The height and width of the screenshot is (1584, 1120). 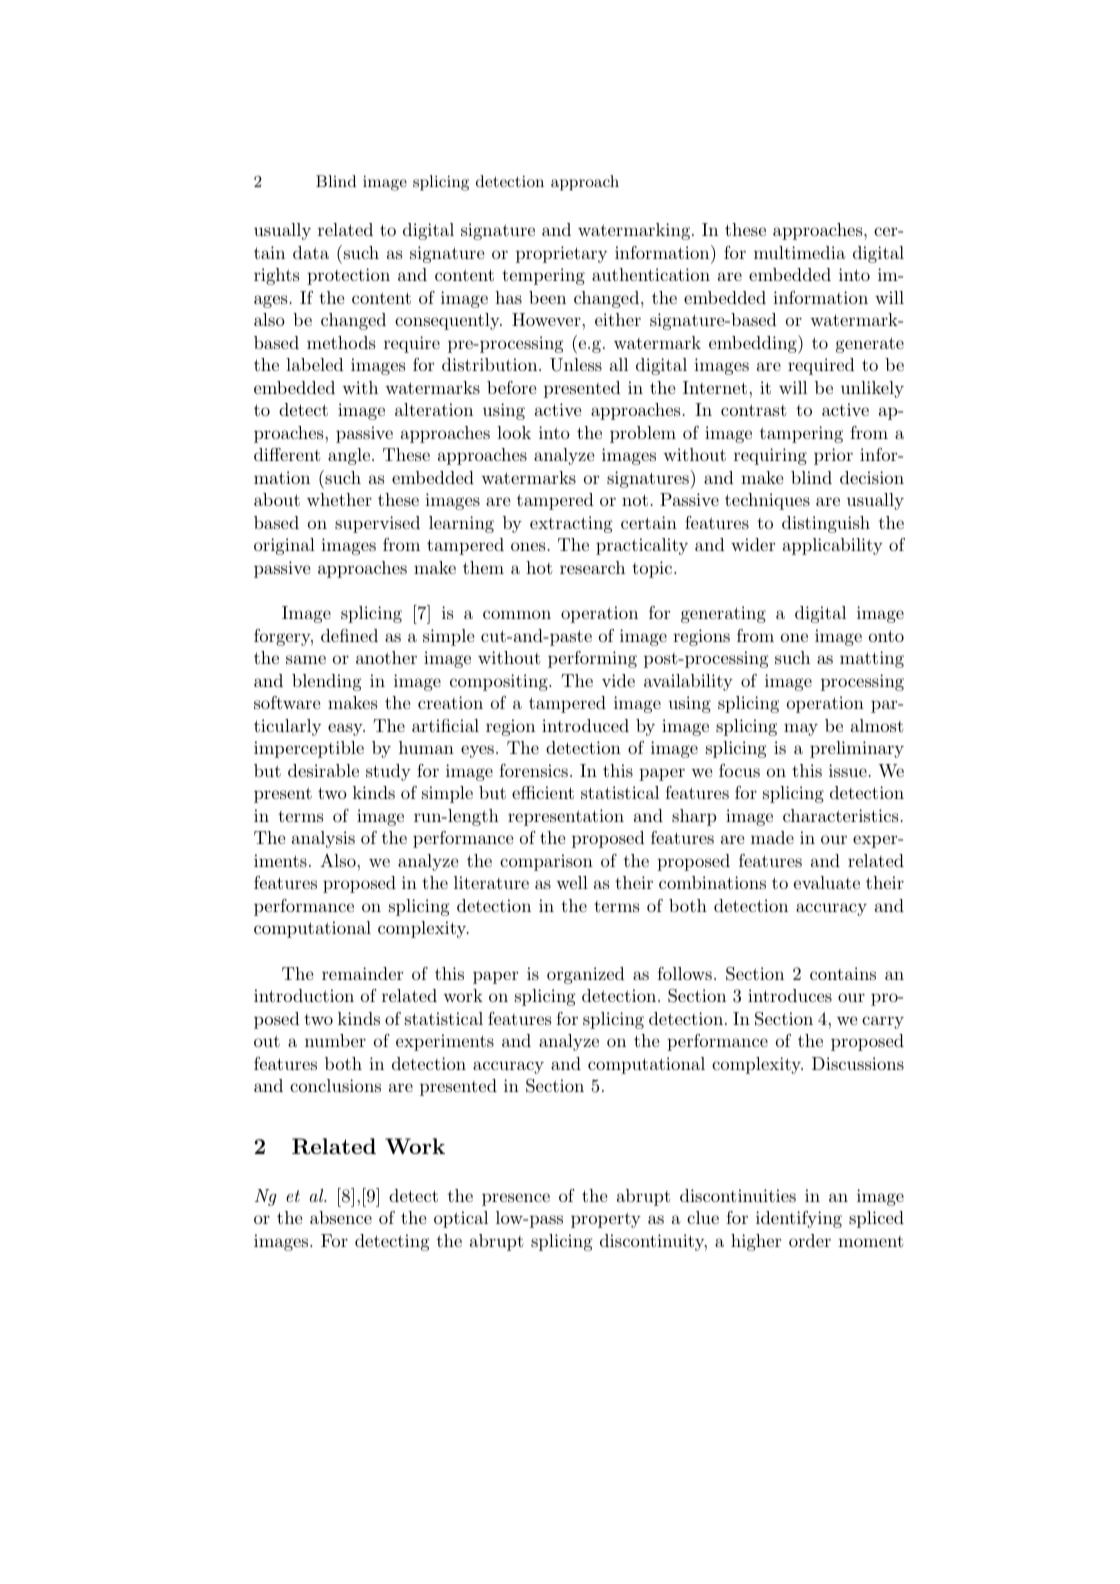 I want to click on absence, so click(x=341, y=1217).
